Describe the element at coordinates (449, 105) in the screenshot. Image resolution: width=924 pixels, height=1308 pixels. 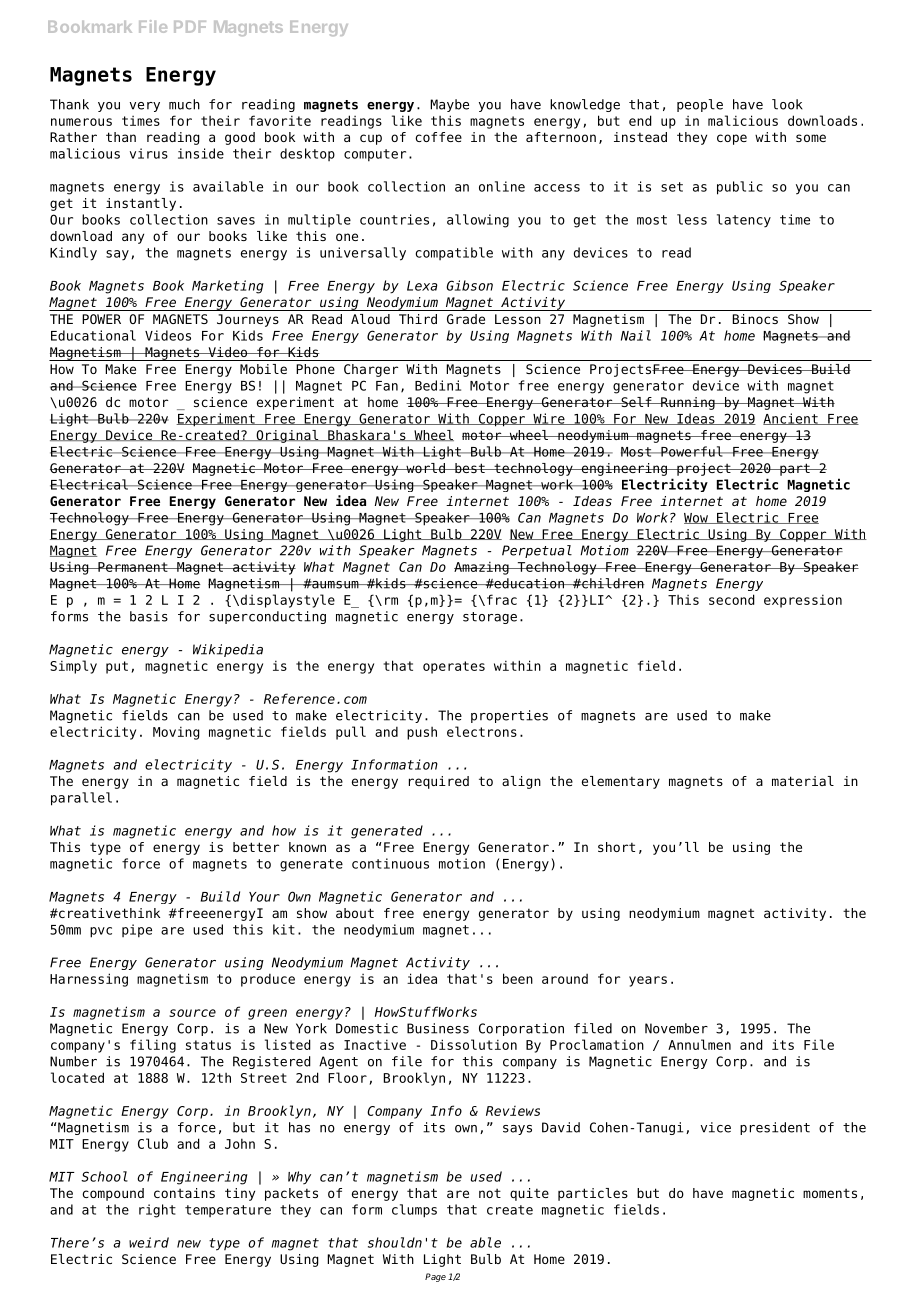
I see `Maybe` at that location.
